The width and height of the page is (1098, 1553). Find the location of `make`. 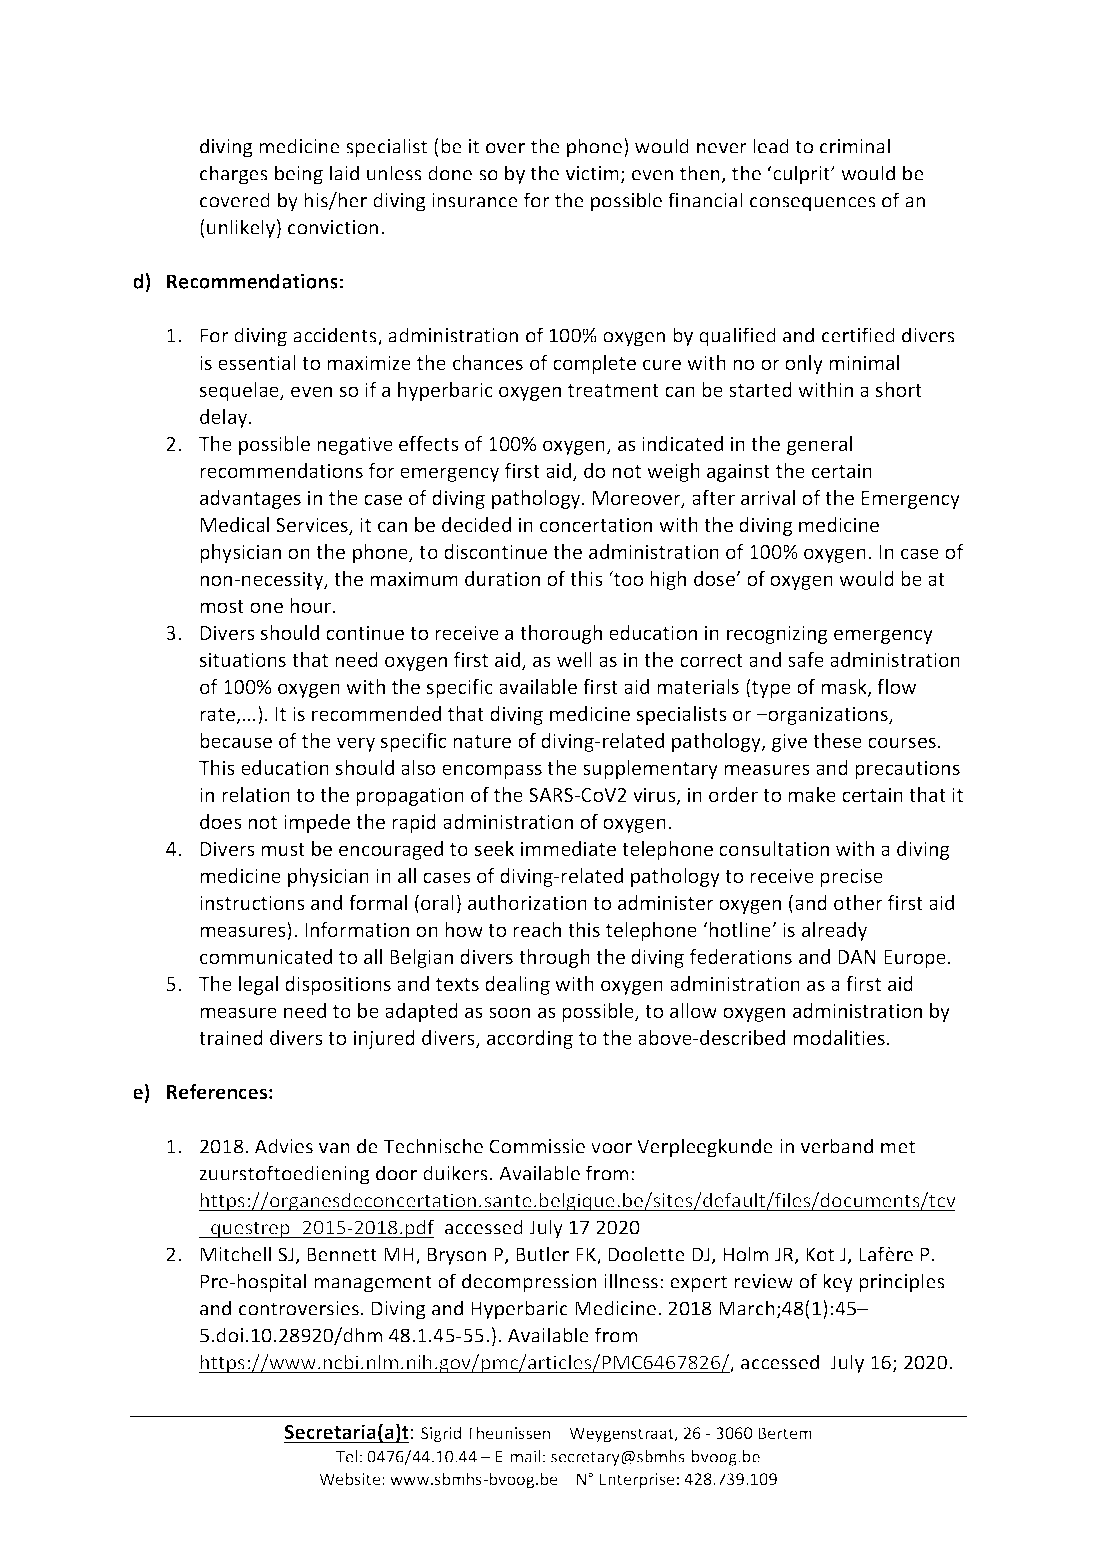

make is located at coordinates (812, 794).
